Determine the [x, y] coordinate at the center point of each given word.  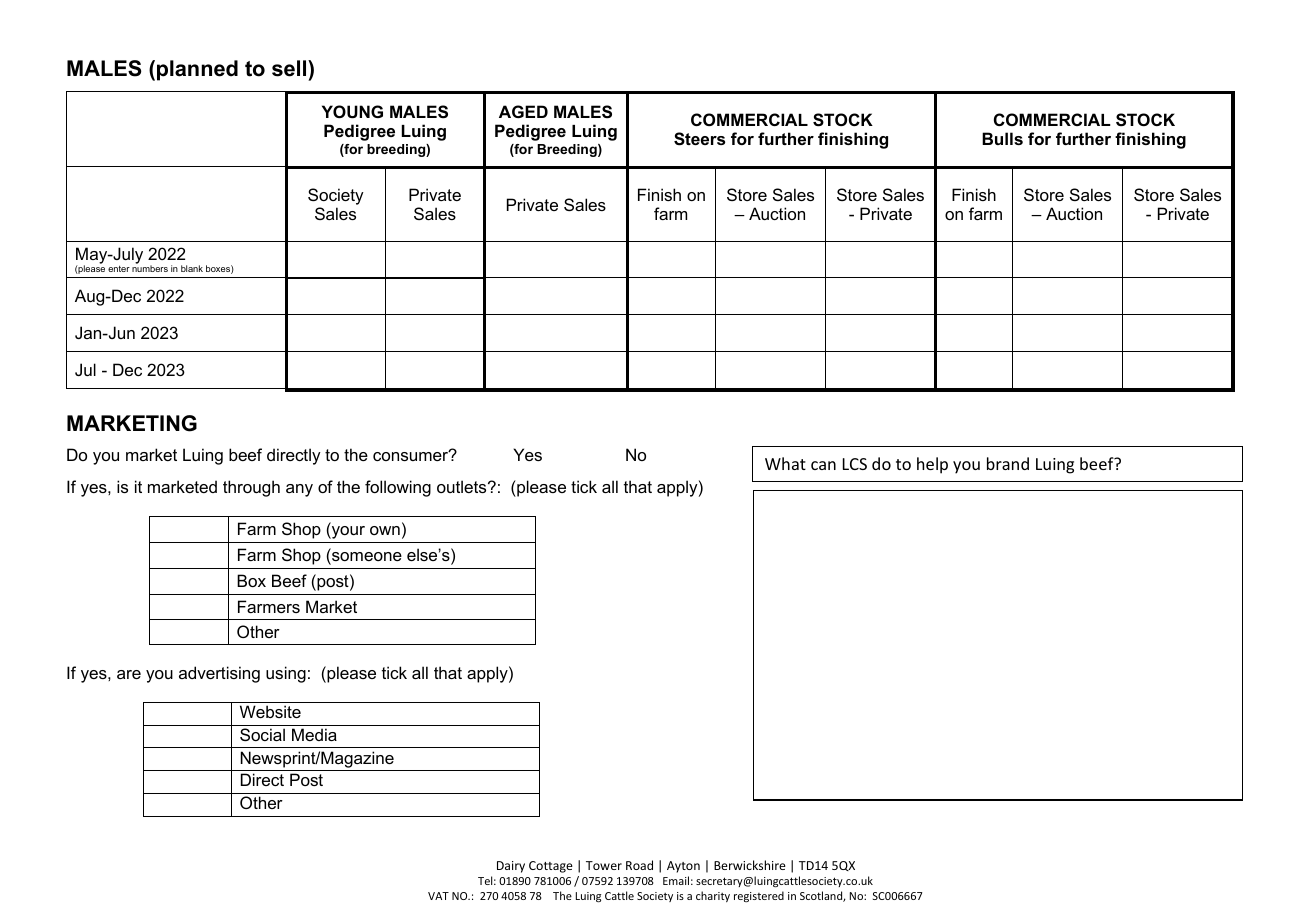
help [932, 465]
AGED [523, 111]
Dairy [511, 867]
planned [197, 70]
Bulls [1002, 138]
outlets [463, 486]
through [251, 488]
